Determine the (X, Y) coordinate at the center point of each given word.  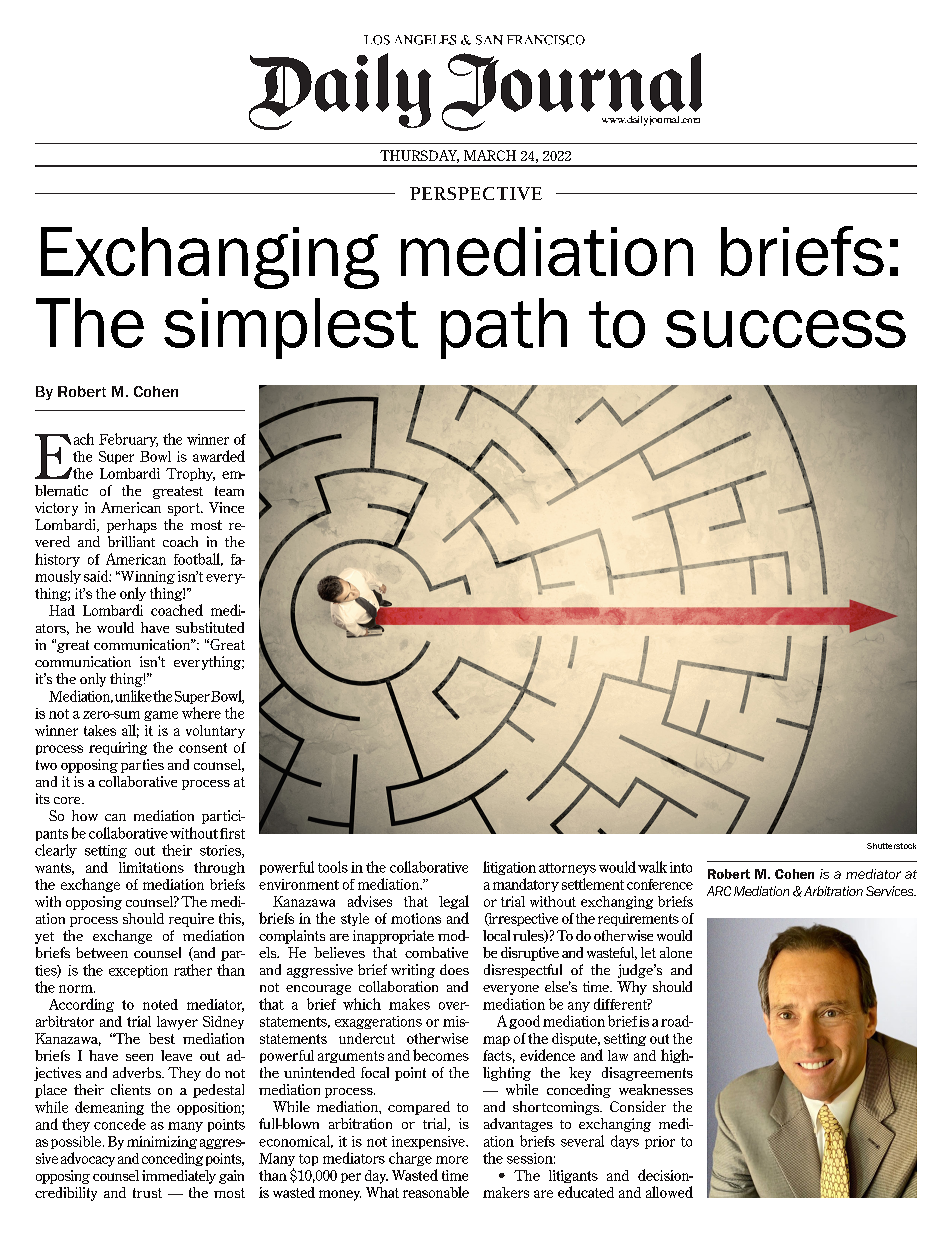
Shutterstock (891, 846)
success (786, 329)
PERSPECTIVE (476, 193)
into (681, 867)
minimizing (162, 1142)
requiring (118, 748)
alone (676, 952)
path (504, 328)
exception (138, 971)
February (128, 440)
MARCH (490, 155)
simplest (291, 328)
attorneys (567, 869)
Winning (146, 577)
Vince (226, 507)
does (454, 969)
